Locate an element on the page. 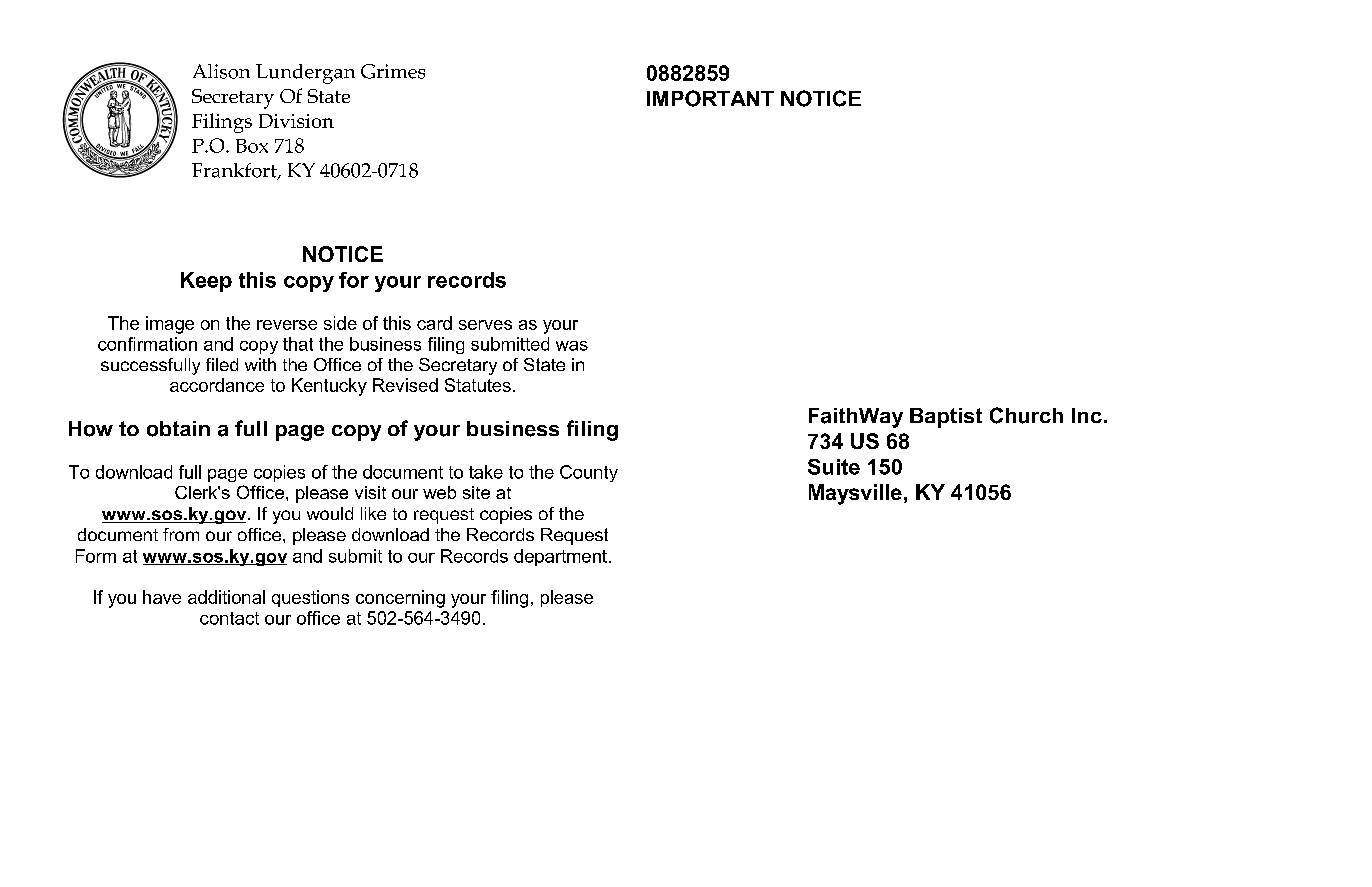 This image has height=887, width=1372. Grimes is located at coordinates (393, 71).
